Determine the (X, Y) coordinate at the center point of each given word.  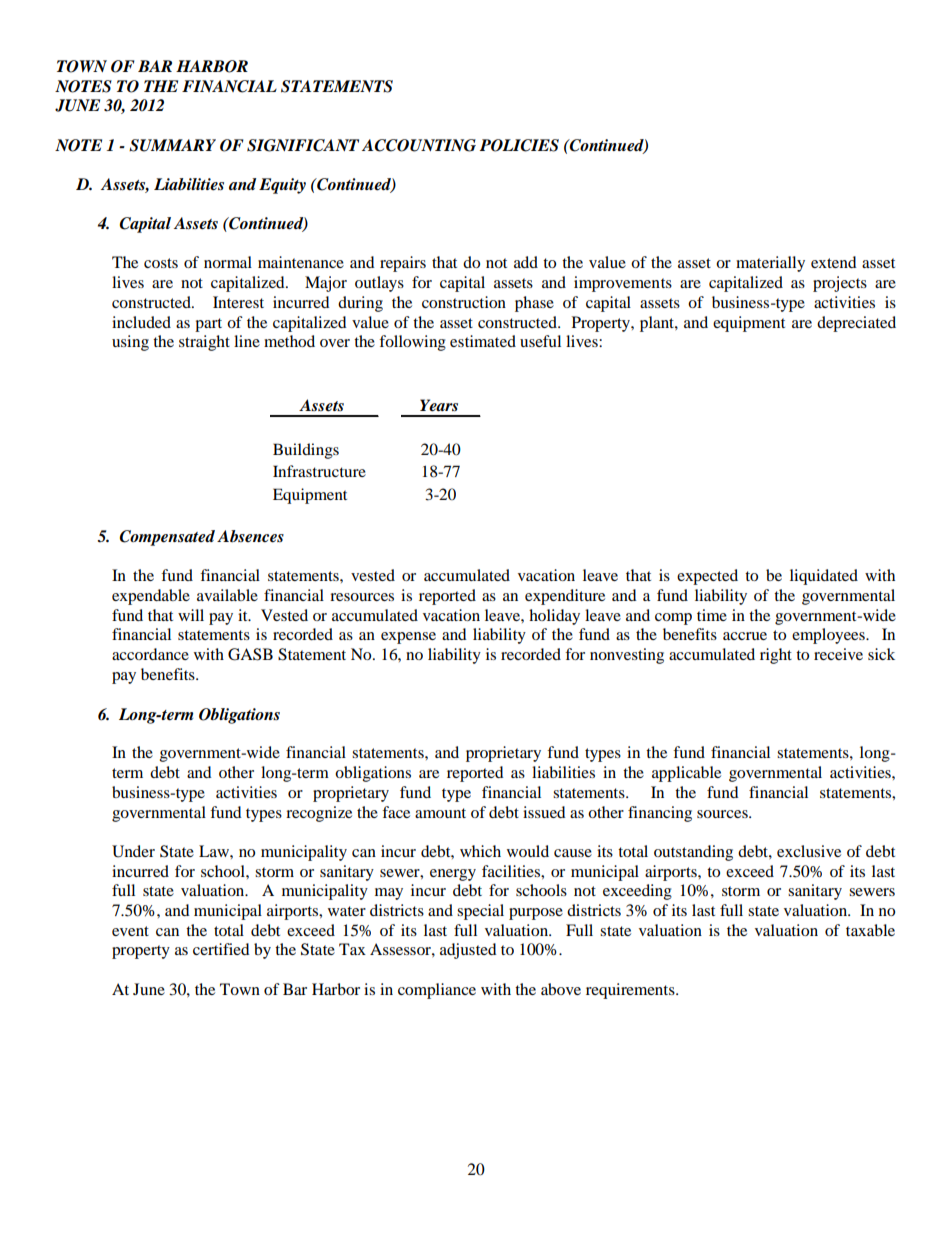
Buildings (306, 451)
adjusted (468, 951)
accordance (150, 654)
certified (221, 949)
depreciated (856, 324)
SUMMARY (172, 145)
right (776, 656)
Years (439, 405)
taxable (870, 930)
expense (408, 638)
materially (770, 264)
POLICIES (519, 145)
